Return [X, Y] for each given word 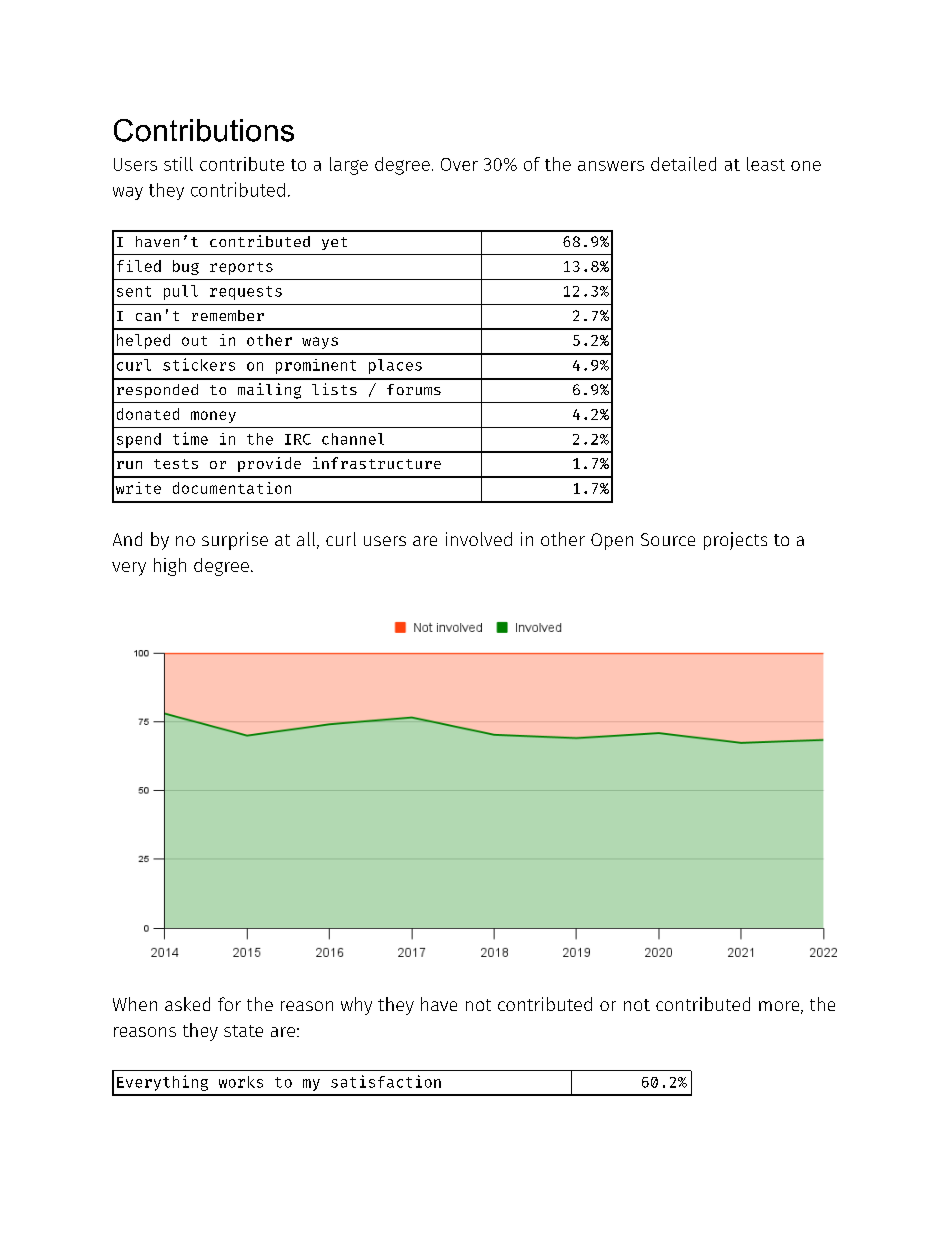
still [178, 164]
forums [414, 389]
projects [735, 541]
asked [187, 1004]
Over [459, 164]
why [356, 1006]
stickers [199, 364]
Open [612, 541]
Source [668, 539]
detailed [683, 164]
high [170, 567]
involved [479, 539]
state [243, 1031]
